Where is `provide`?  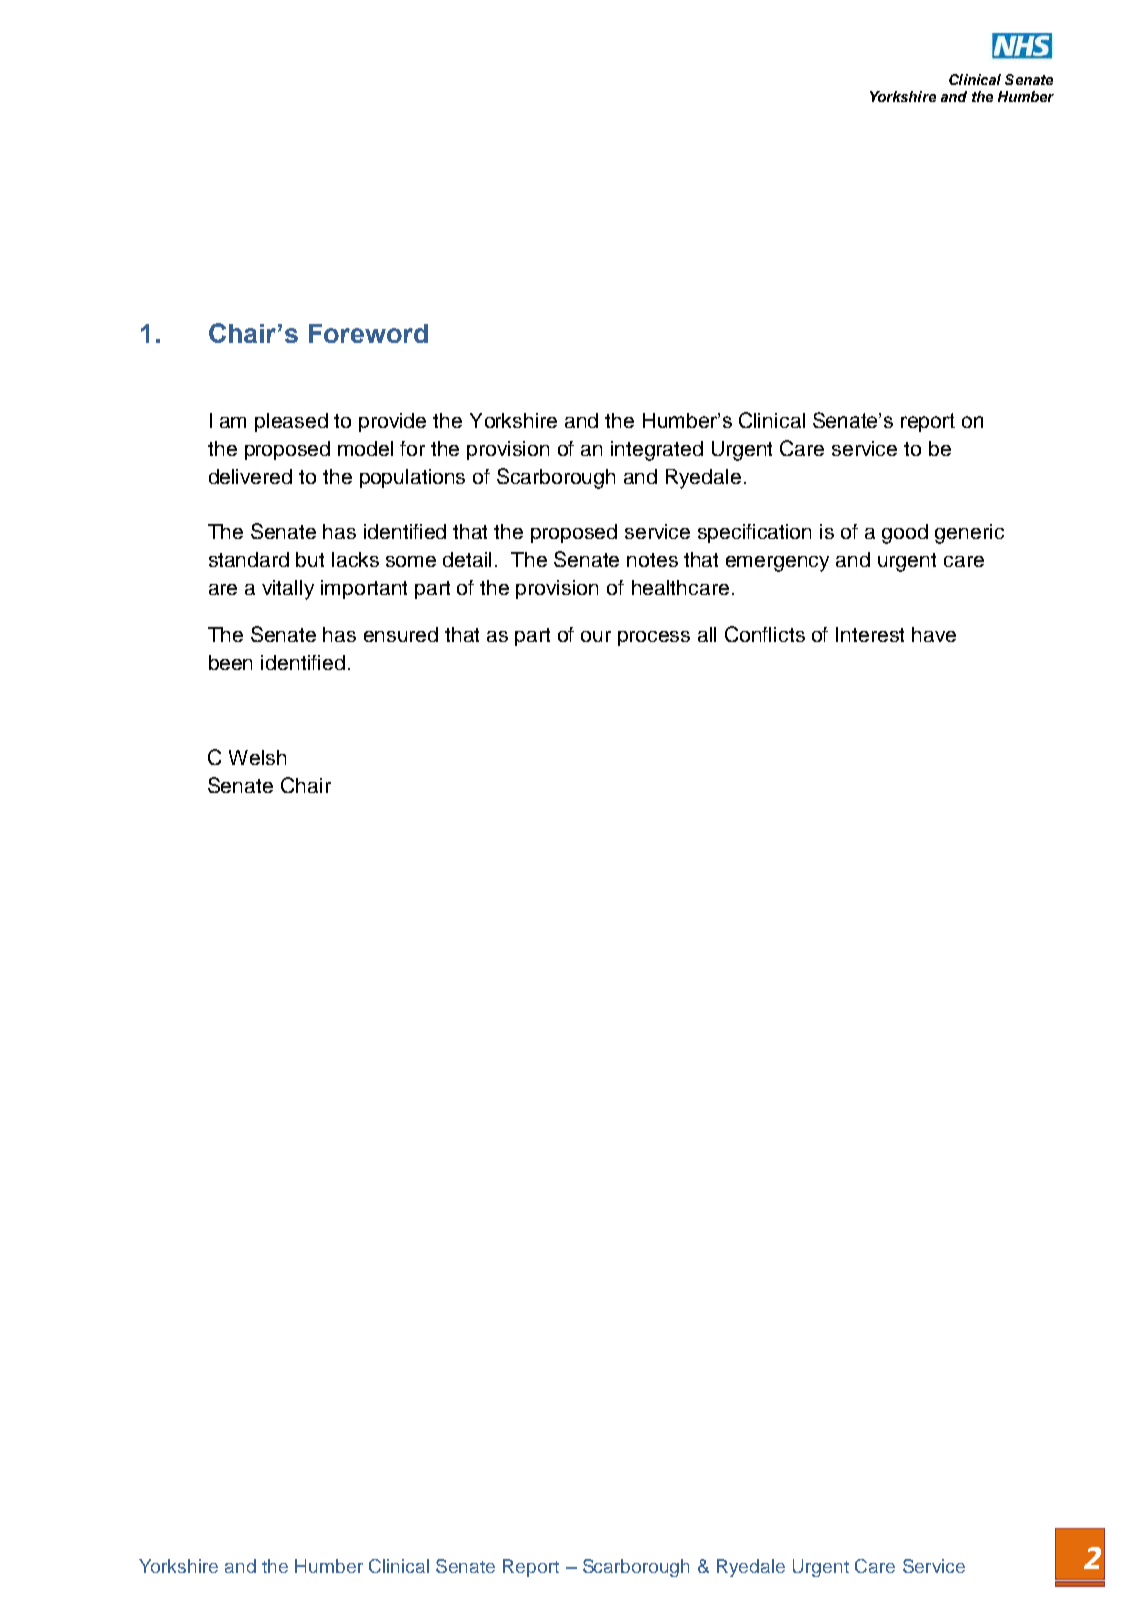 provide is located at coordinates (392, 422).
